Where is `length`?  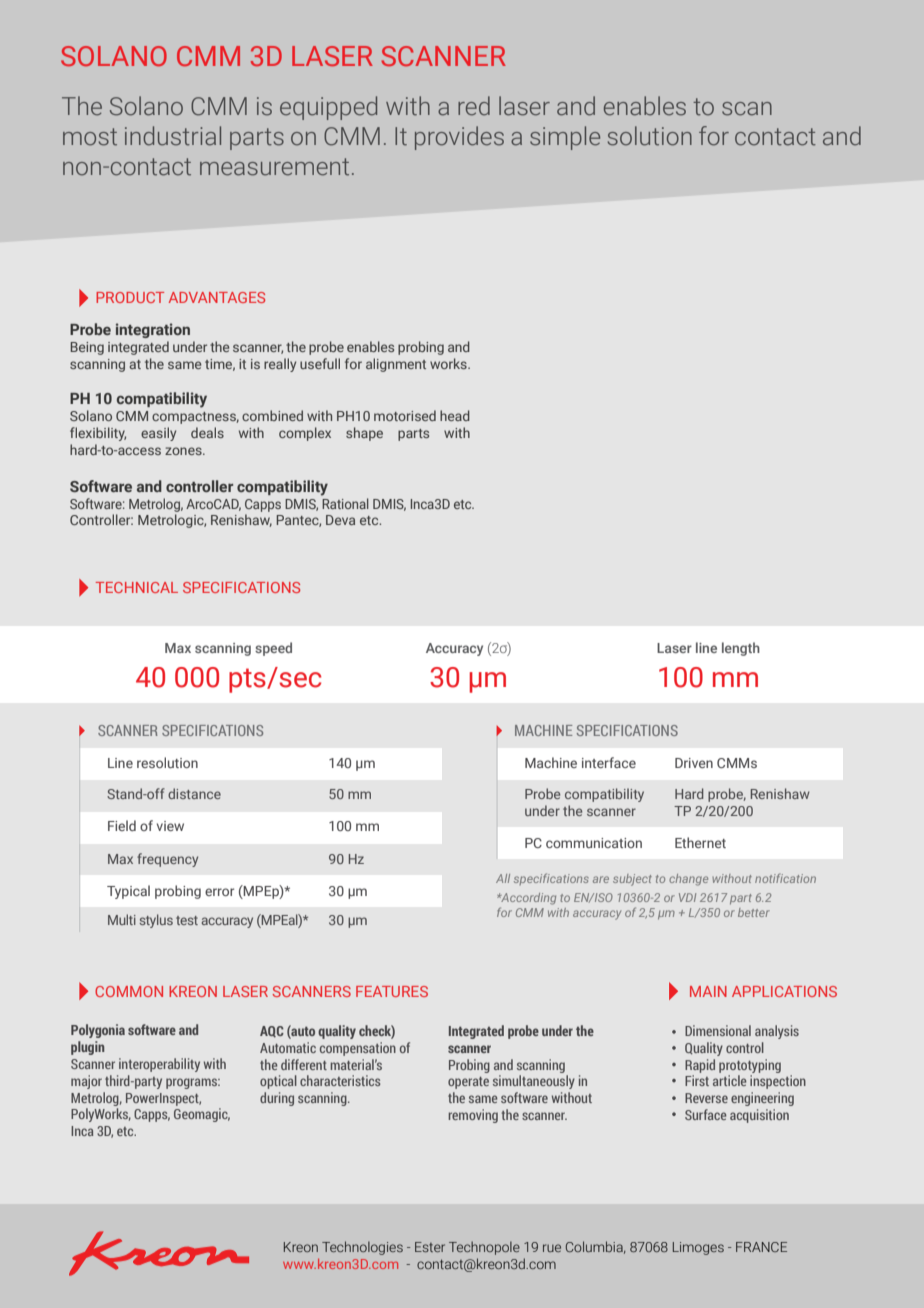 length is located at coordinates (741, 649).
